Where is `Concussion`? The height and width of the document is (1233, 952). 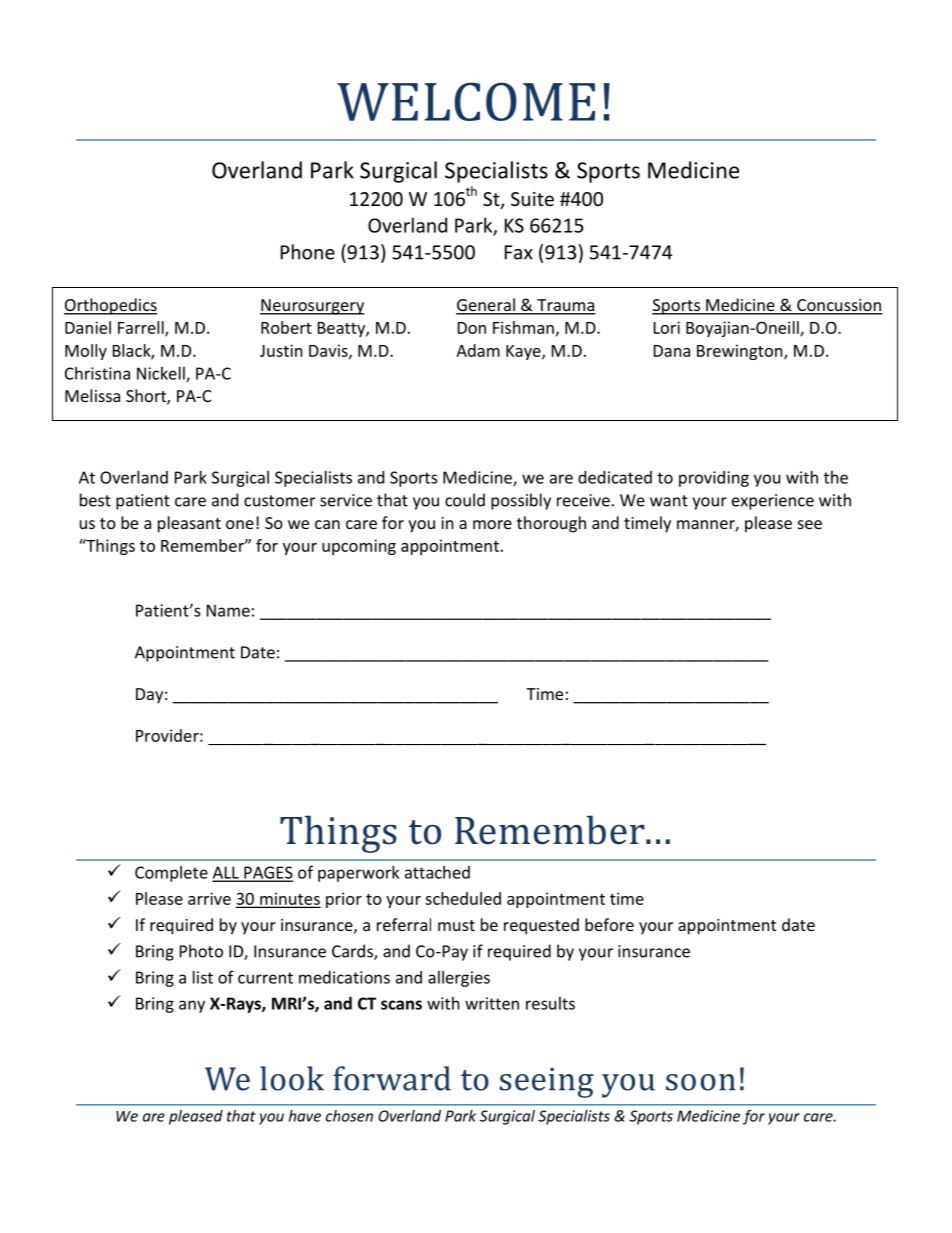 Concussion is located at coordinates (839, 306).
